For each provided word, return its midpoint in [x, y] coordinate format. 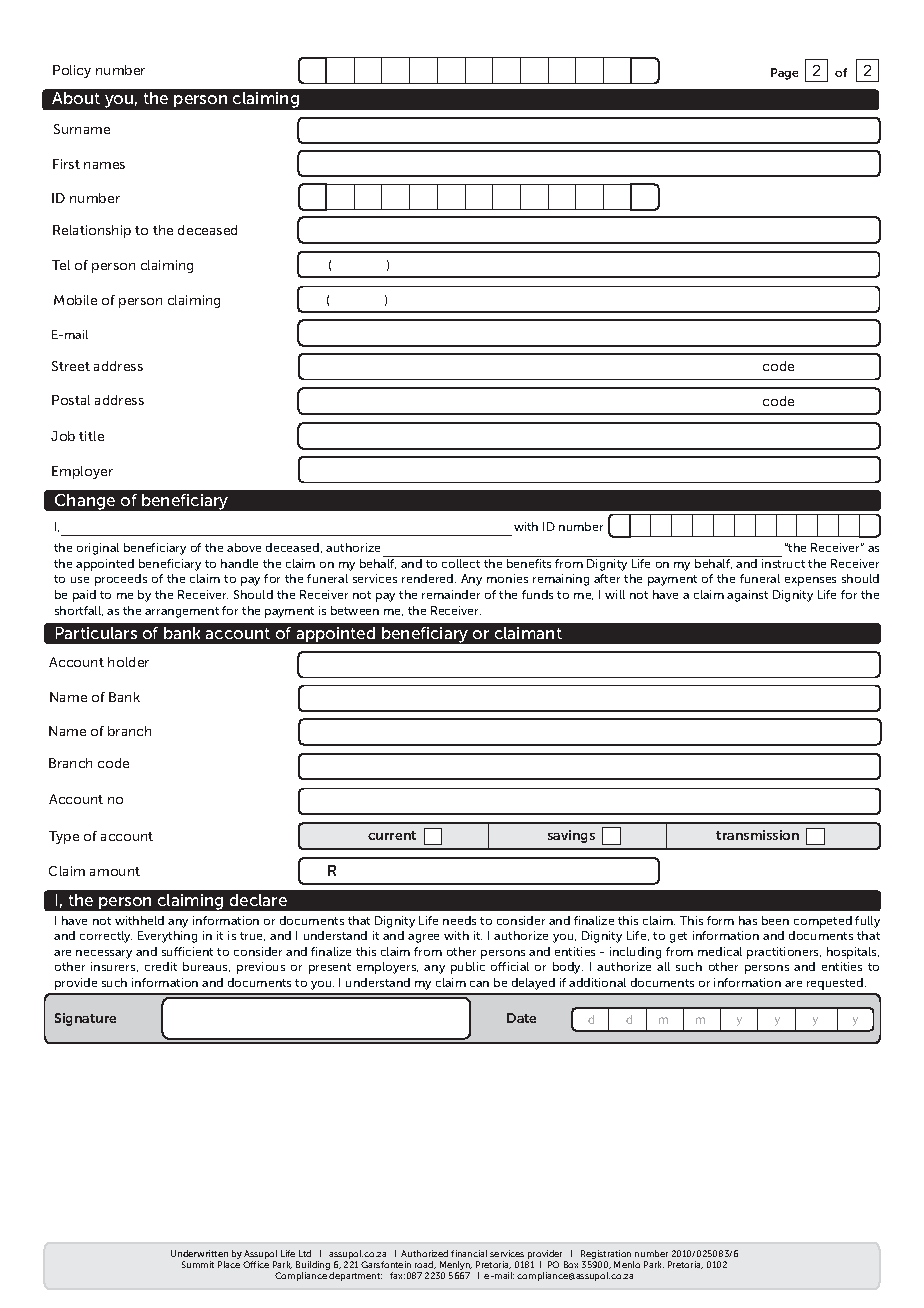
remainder [451, 594]
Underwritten [199, 1253]
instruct [783, 563]
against [747, 596]
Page [784, 74]
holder [128, 662]
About [76, 98]
